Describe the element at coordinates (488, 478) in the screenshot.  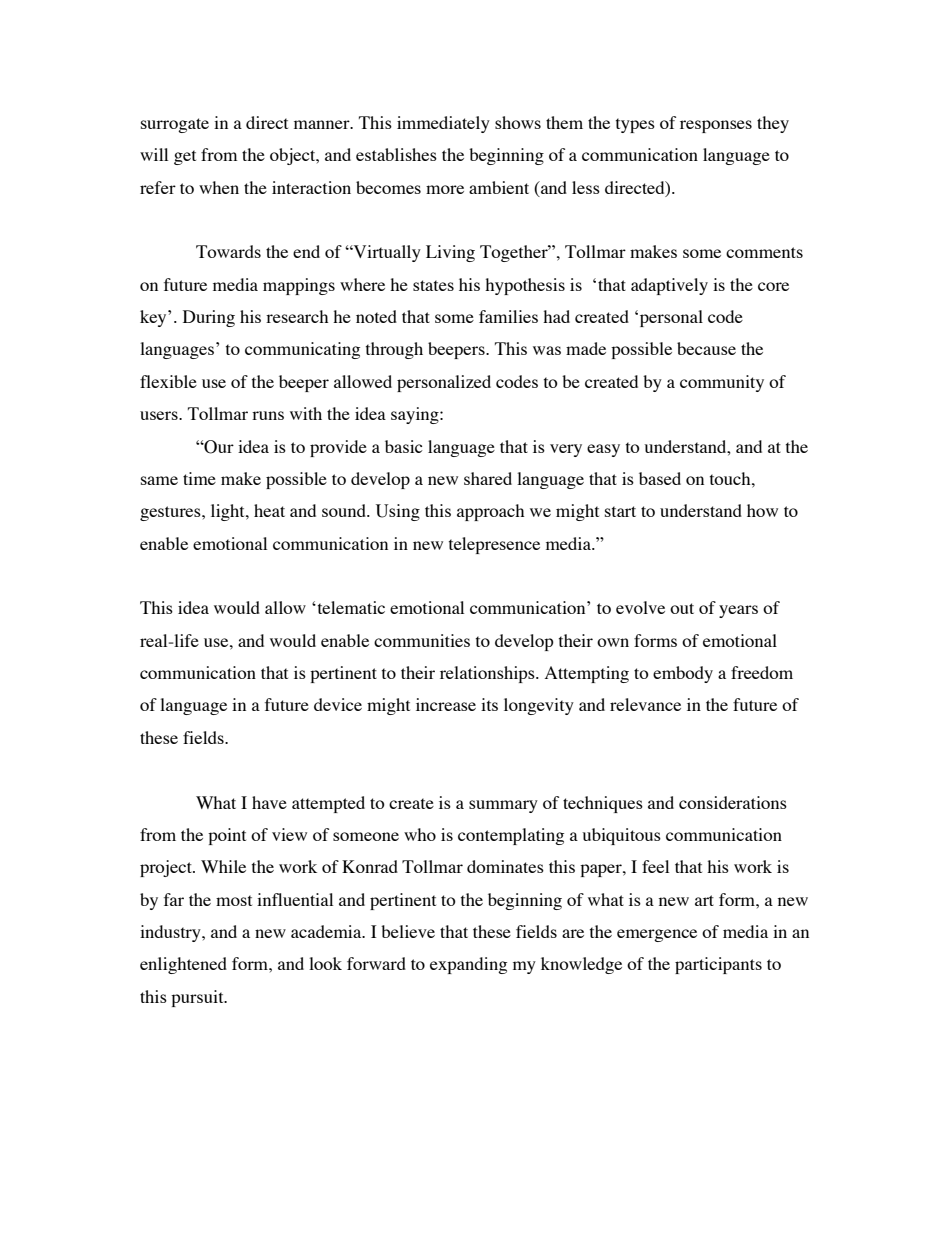
I see `shared` at that location.
